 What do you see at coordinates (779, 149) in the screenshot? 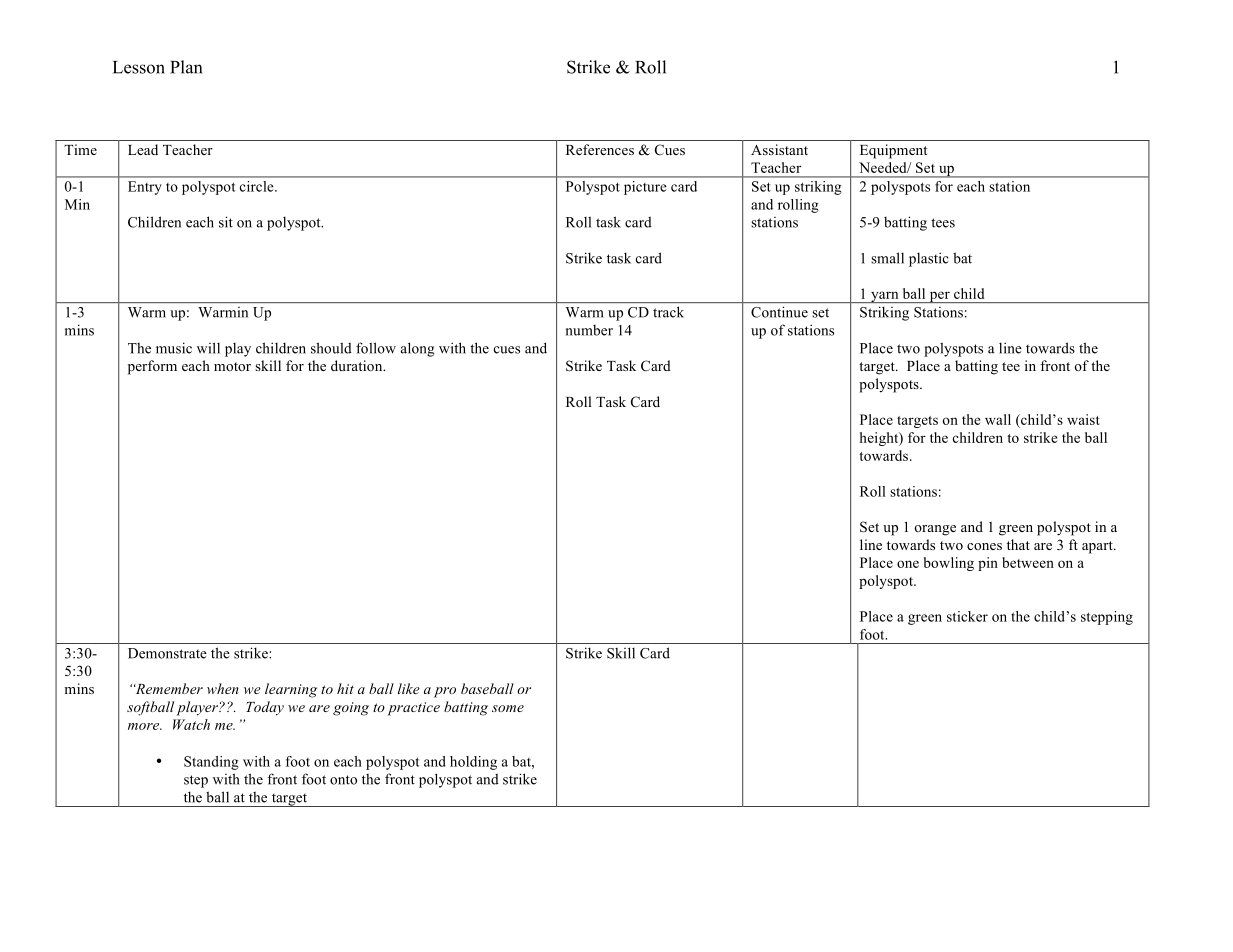
I see `Assistant` at bounding box center [779, 149].
